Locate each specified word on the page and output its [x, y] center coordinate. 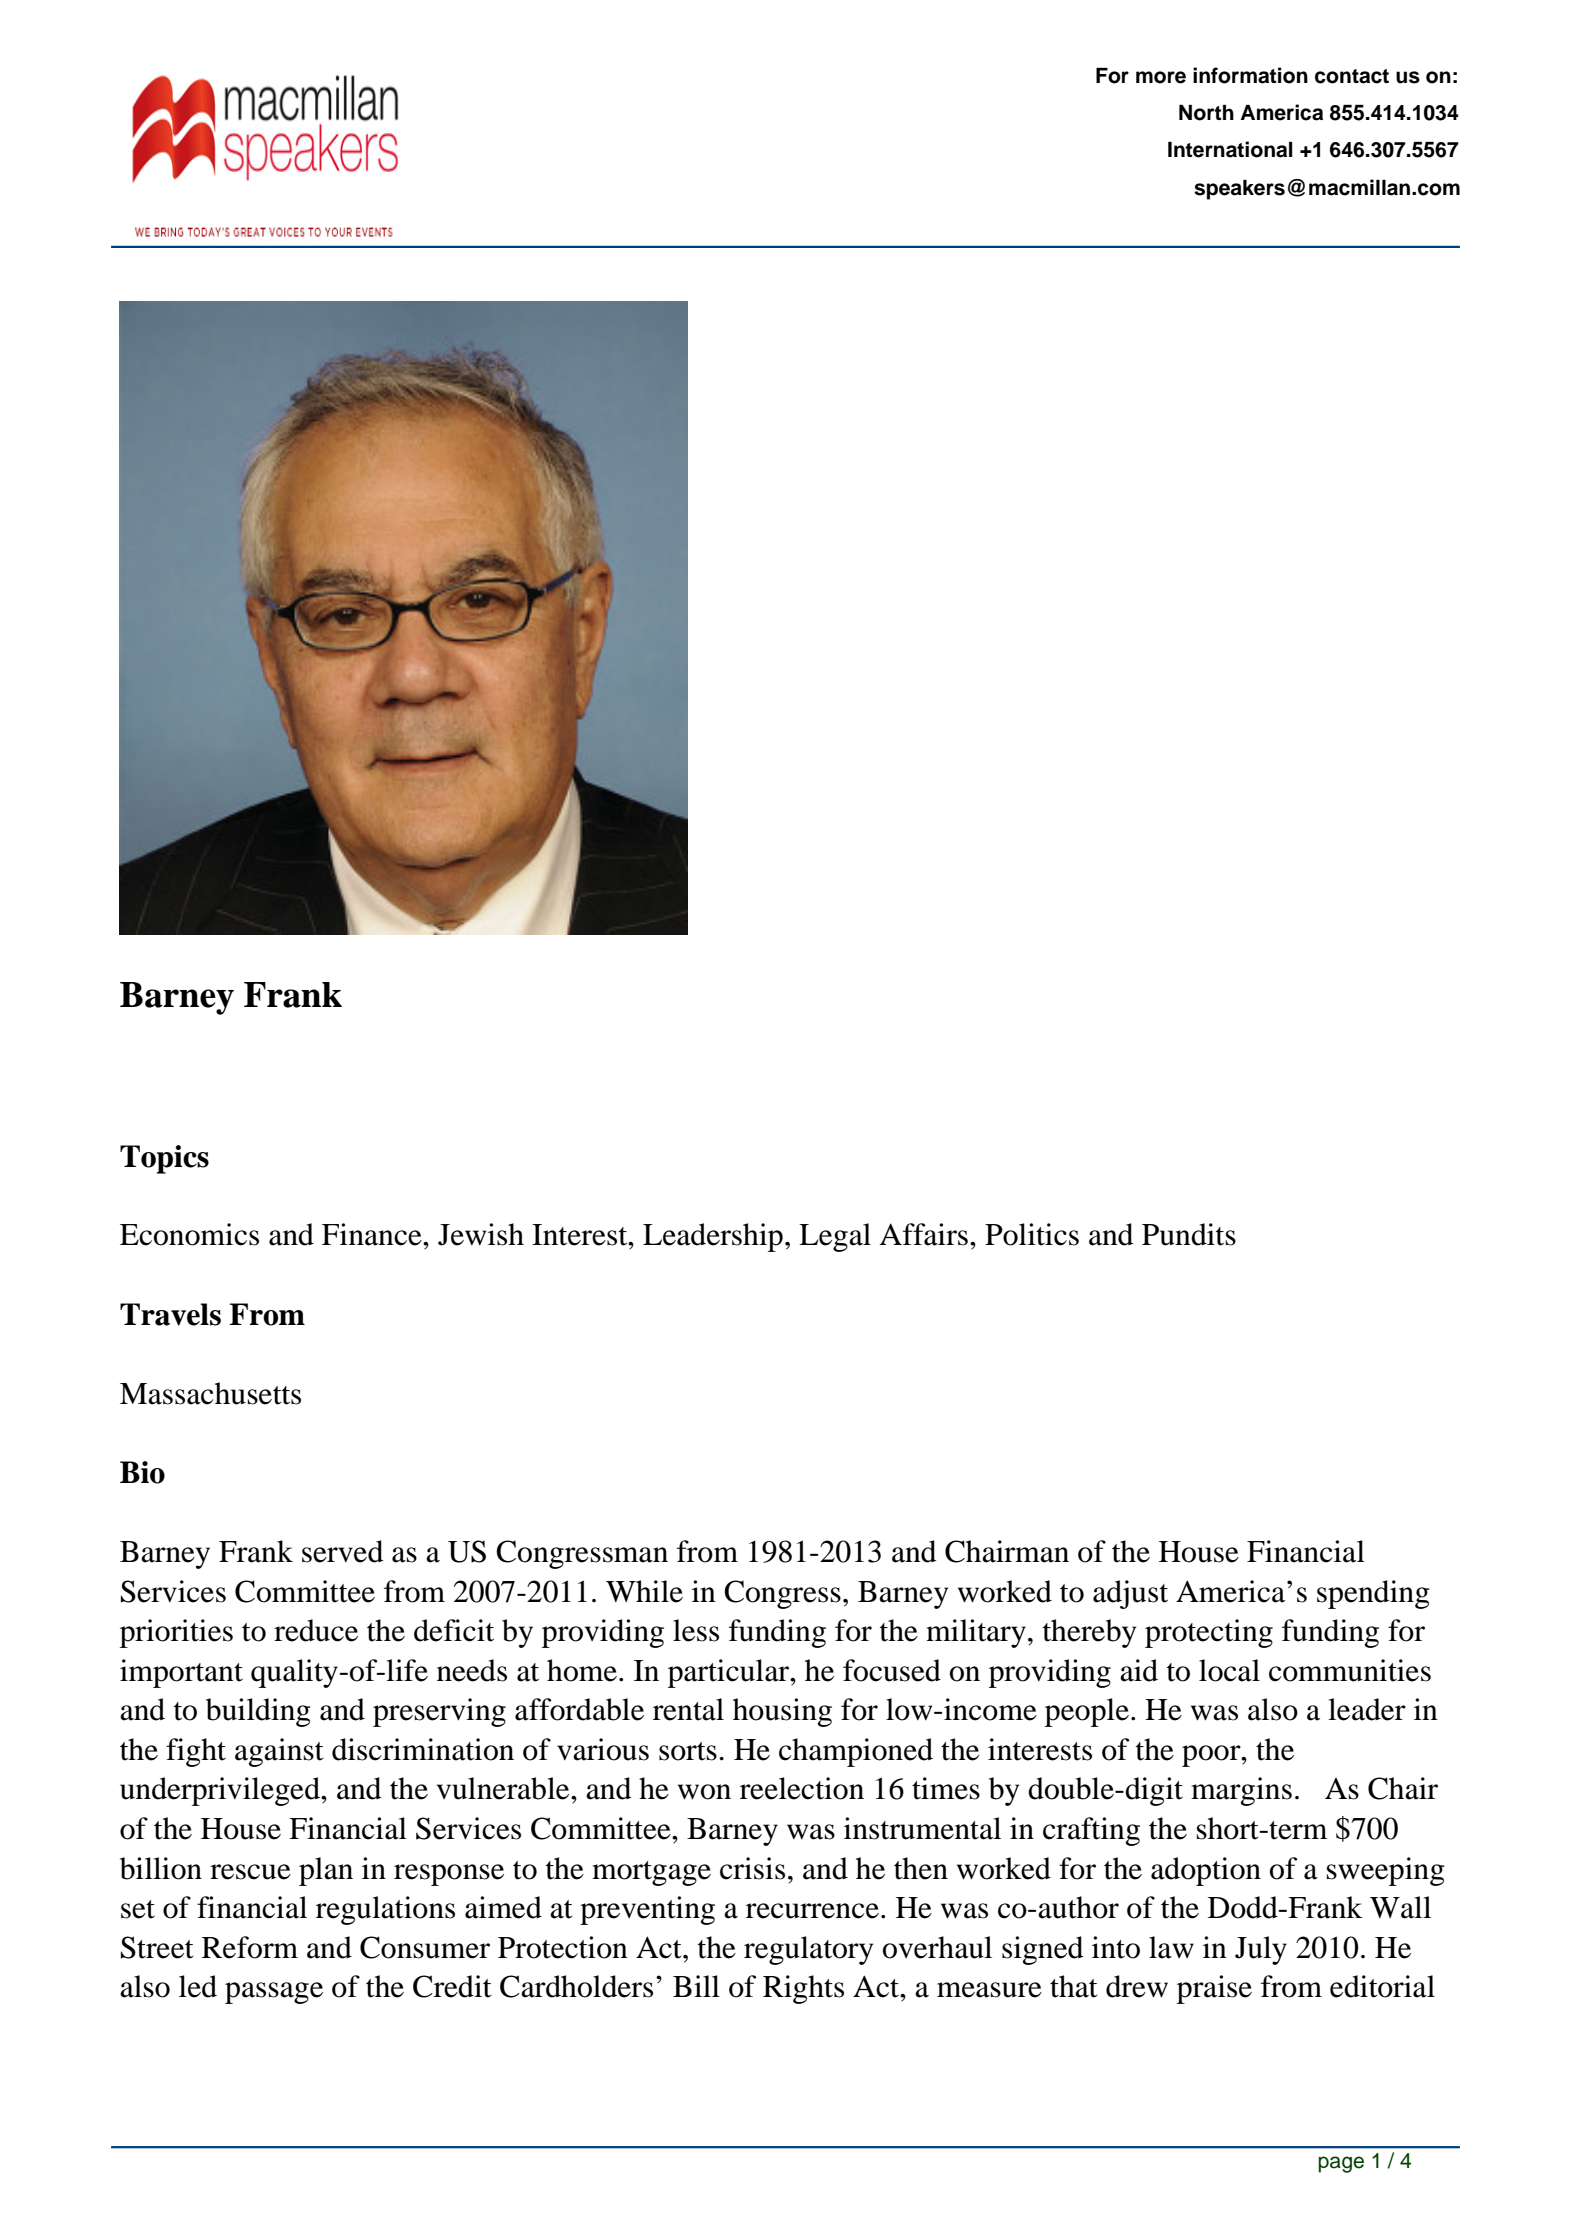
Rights [803, 1989]
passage [274, 1993]
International [1230, 149]
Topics [164, 1159]
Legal [835, 1237]
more [1161, 77]
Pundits [1189, 1234]
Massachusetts [210, 1393]
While [644, 1591]
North [1206, 113]
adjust [1130, 1594]
